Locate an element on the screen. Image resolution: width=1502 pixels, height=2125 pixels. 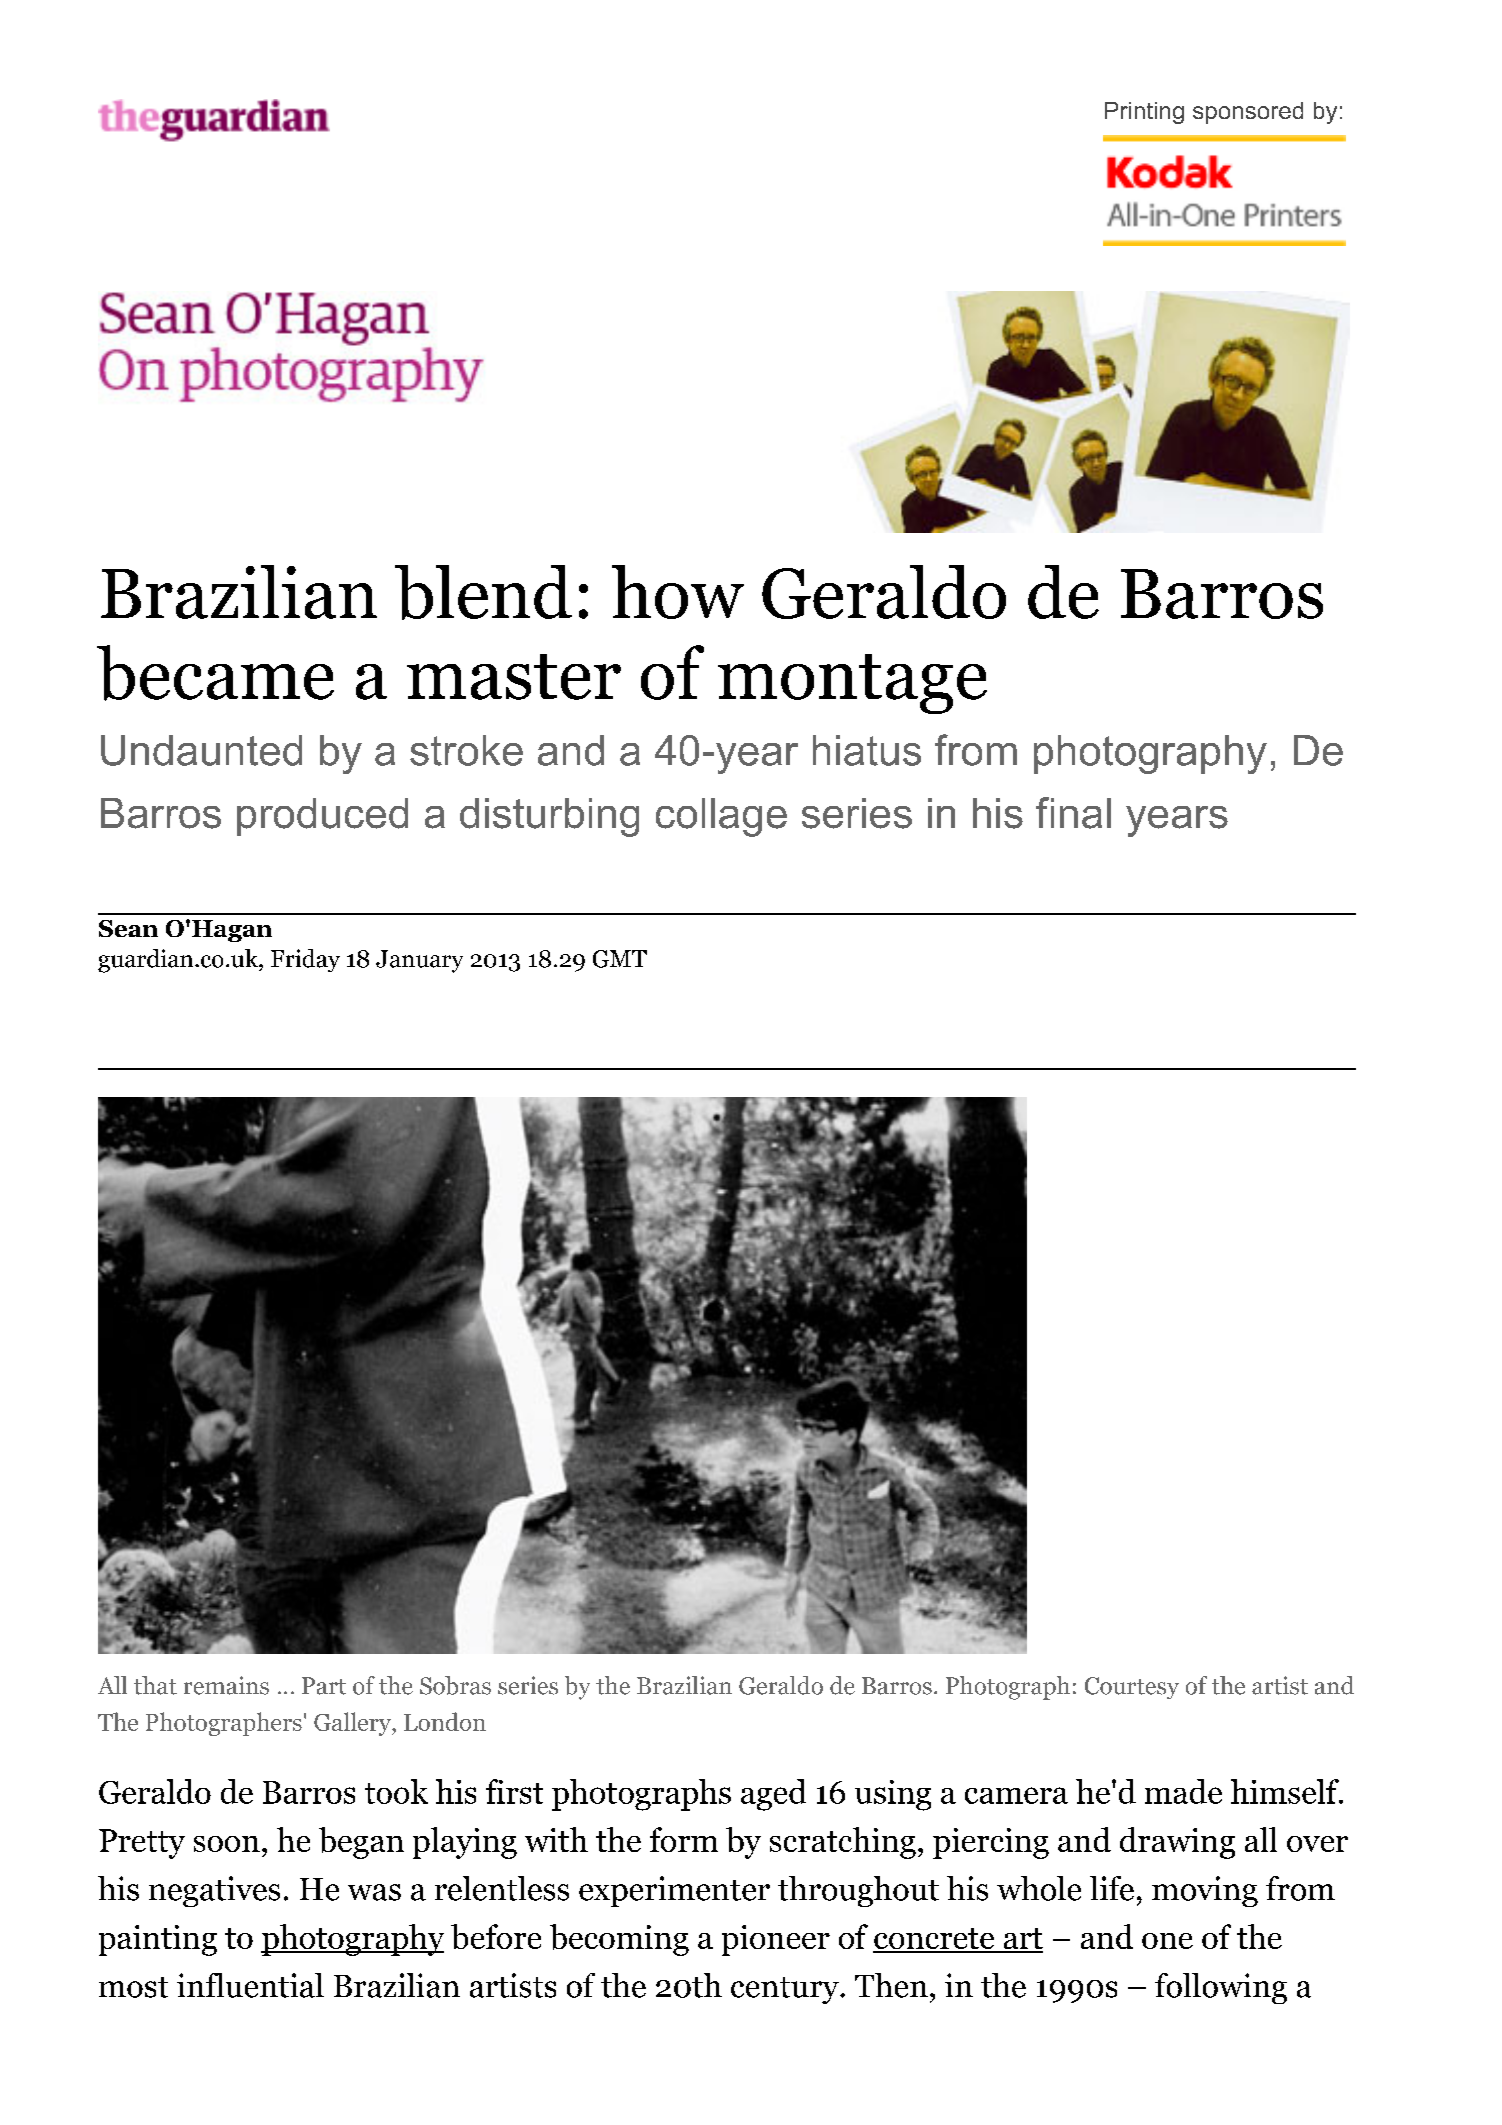
sponsored is located at coordinates (1248, 113).
